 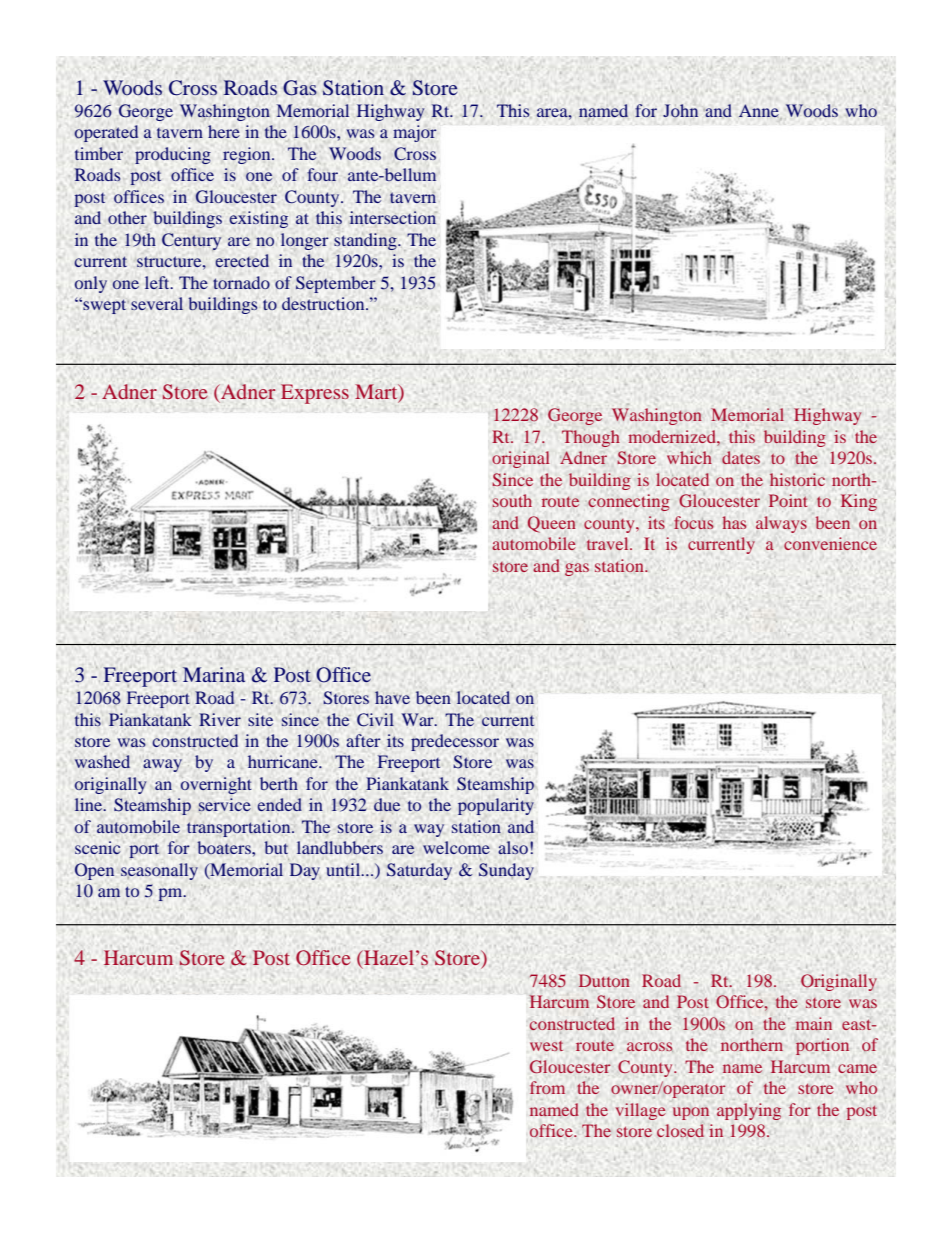 What do you see at coordinates (814, 1023) in the screenshot?
I see `main` at bounding box center [814, 1023].
